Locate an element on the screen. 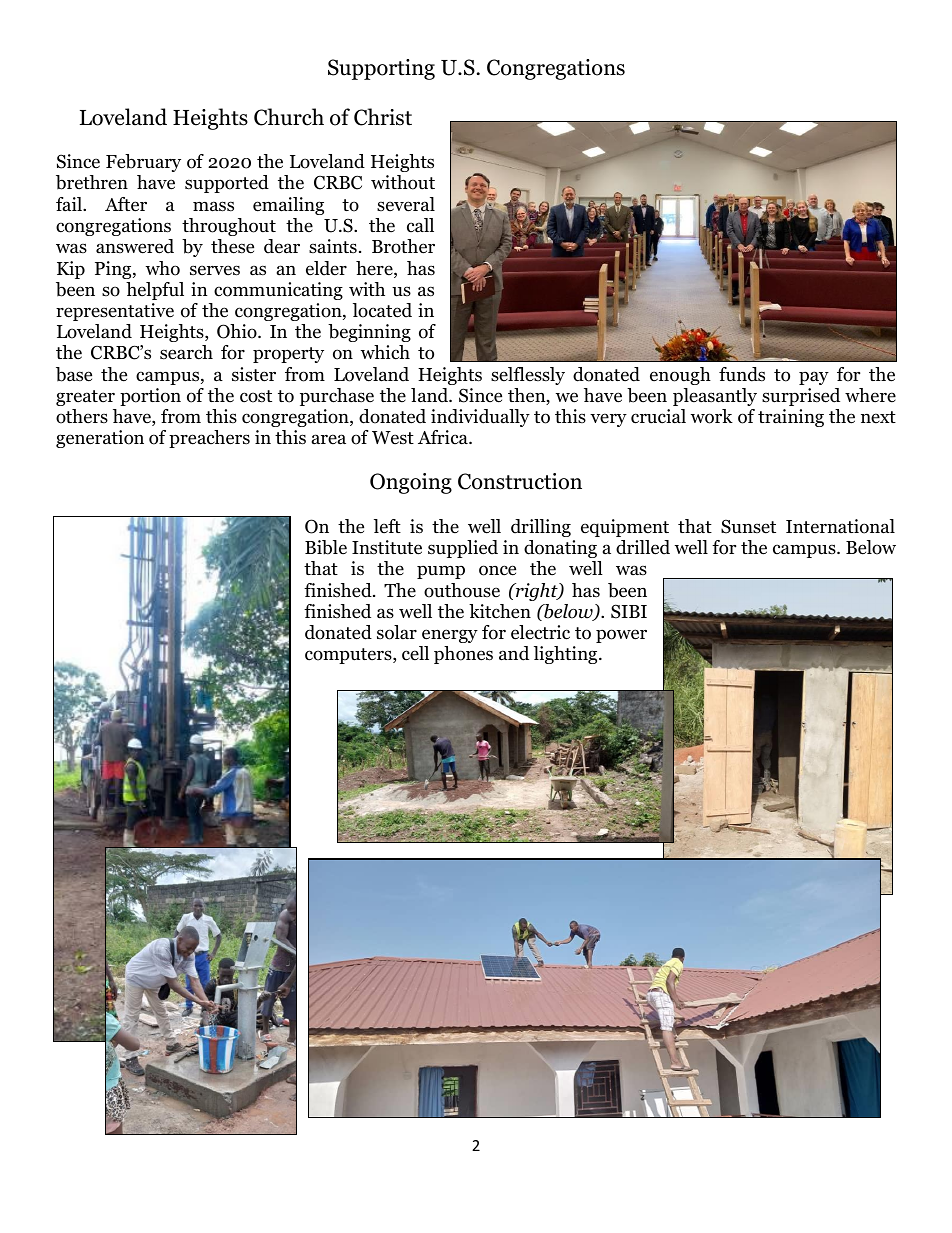  funds is located at coordinates (742, 374).
